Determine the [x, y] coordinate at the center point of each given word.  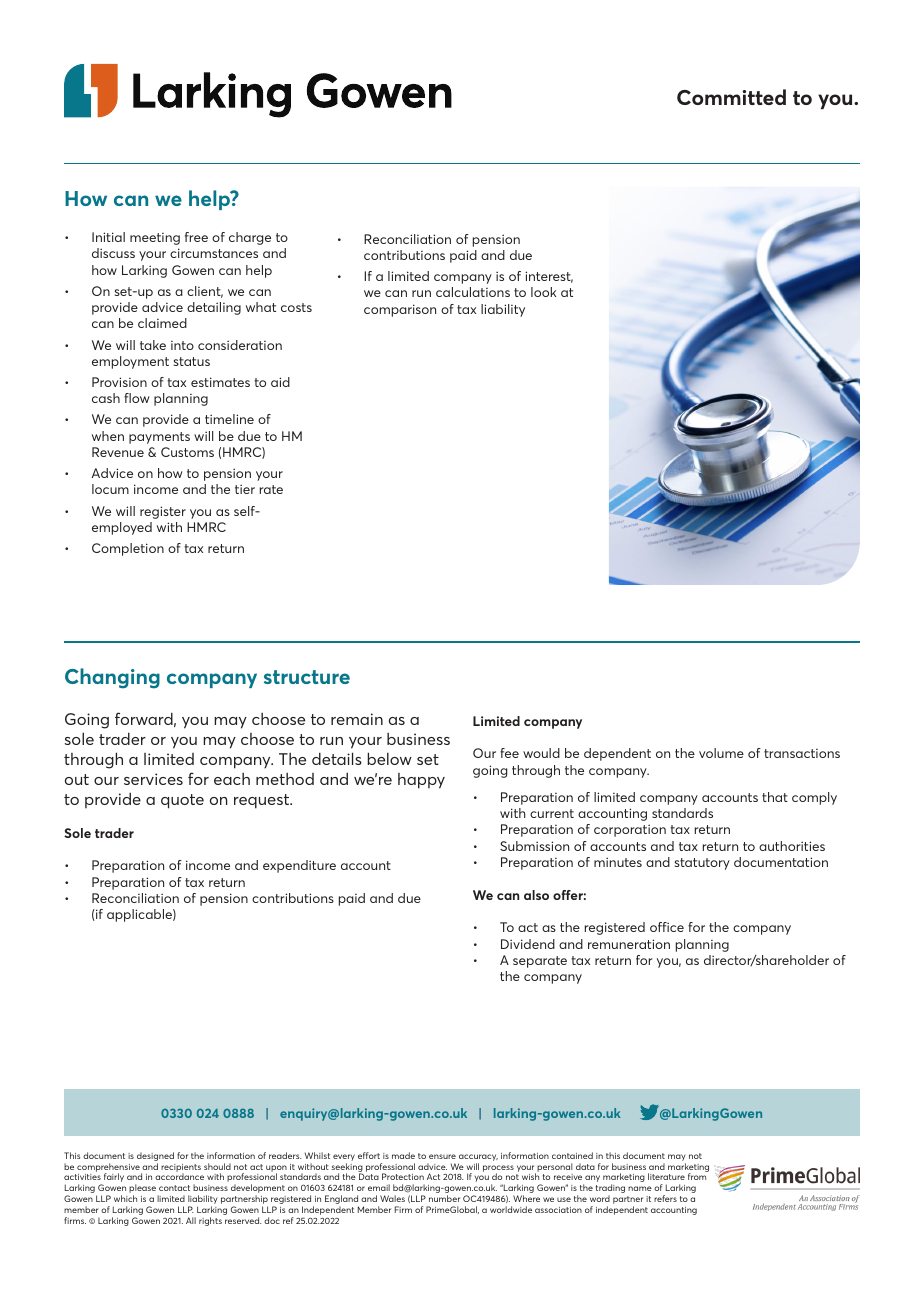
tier [245, 489]
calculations [473, 292]
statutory [702, 864]
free [196, 237]
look [543, 292]
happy [421, 781]
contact [174, 1188]
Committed [731, 97]
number [444, 1198]
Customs [187, 452]
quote [182, 801]
